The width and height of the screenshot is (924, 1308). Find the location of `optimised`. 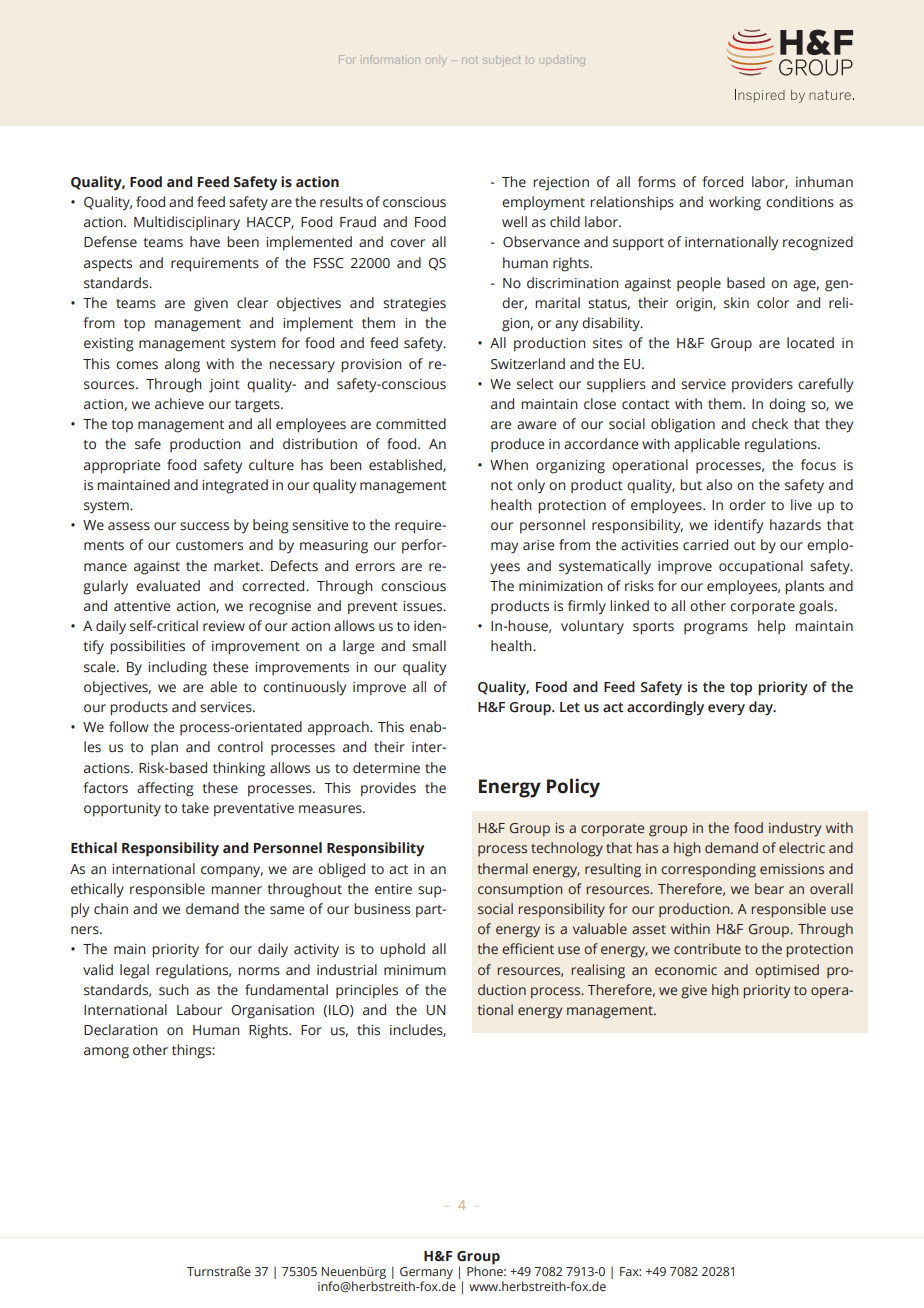

optimised is located at coordinates (787, 971).
